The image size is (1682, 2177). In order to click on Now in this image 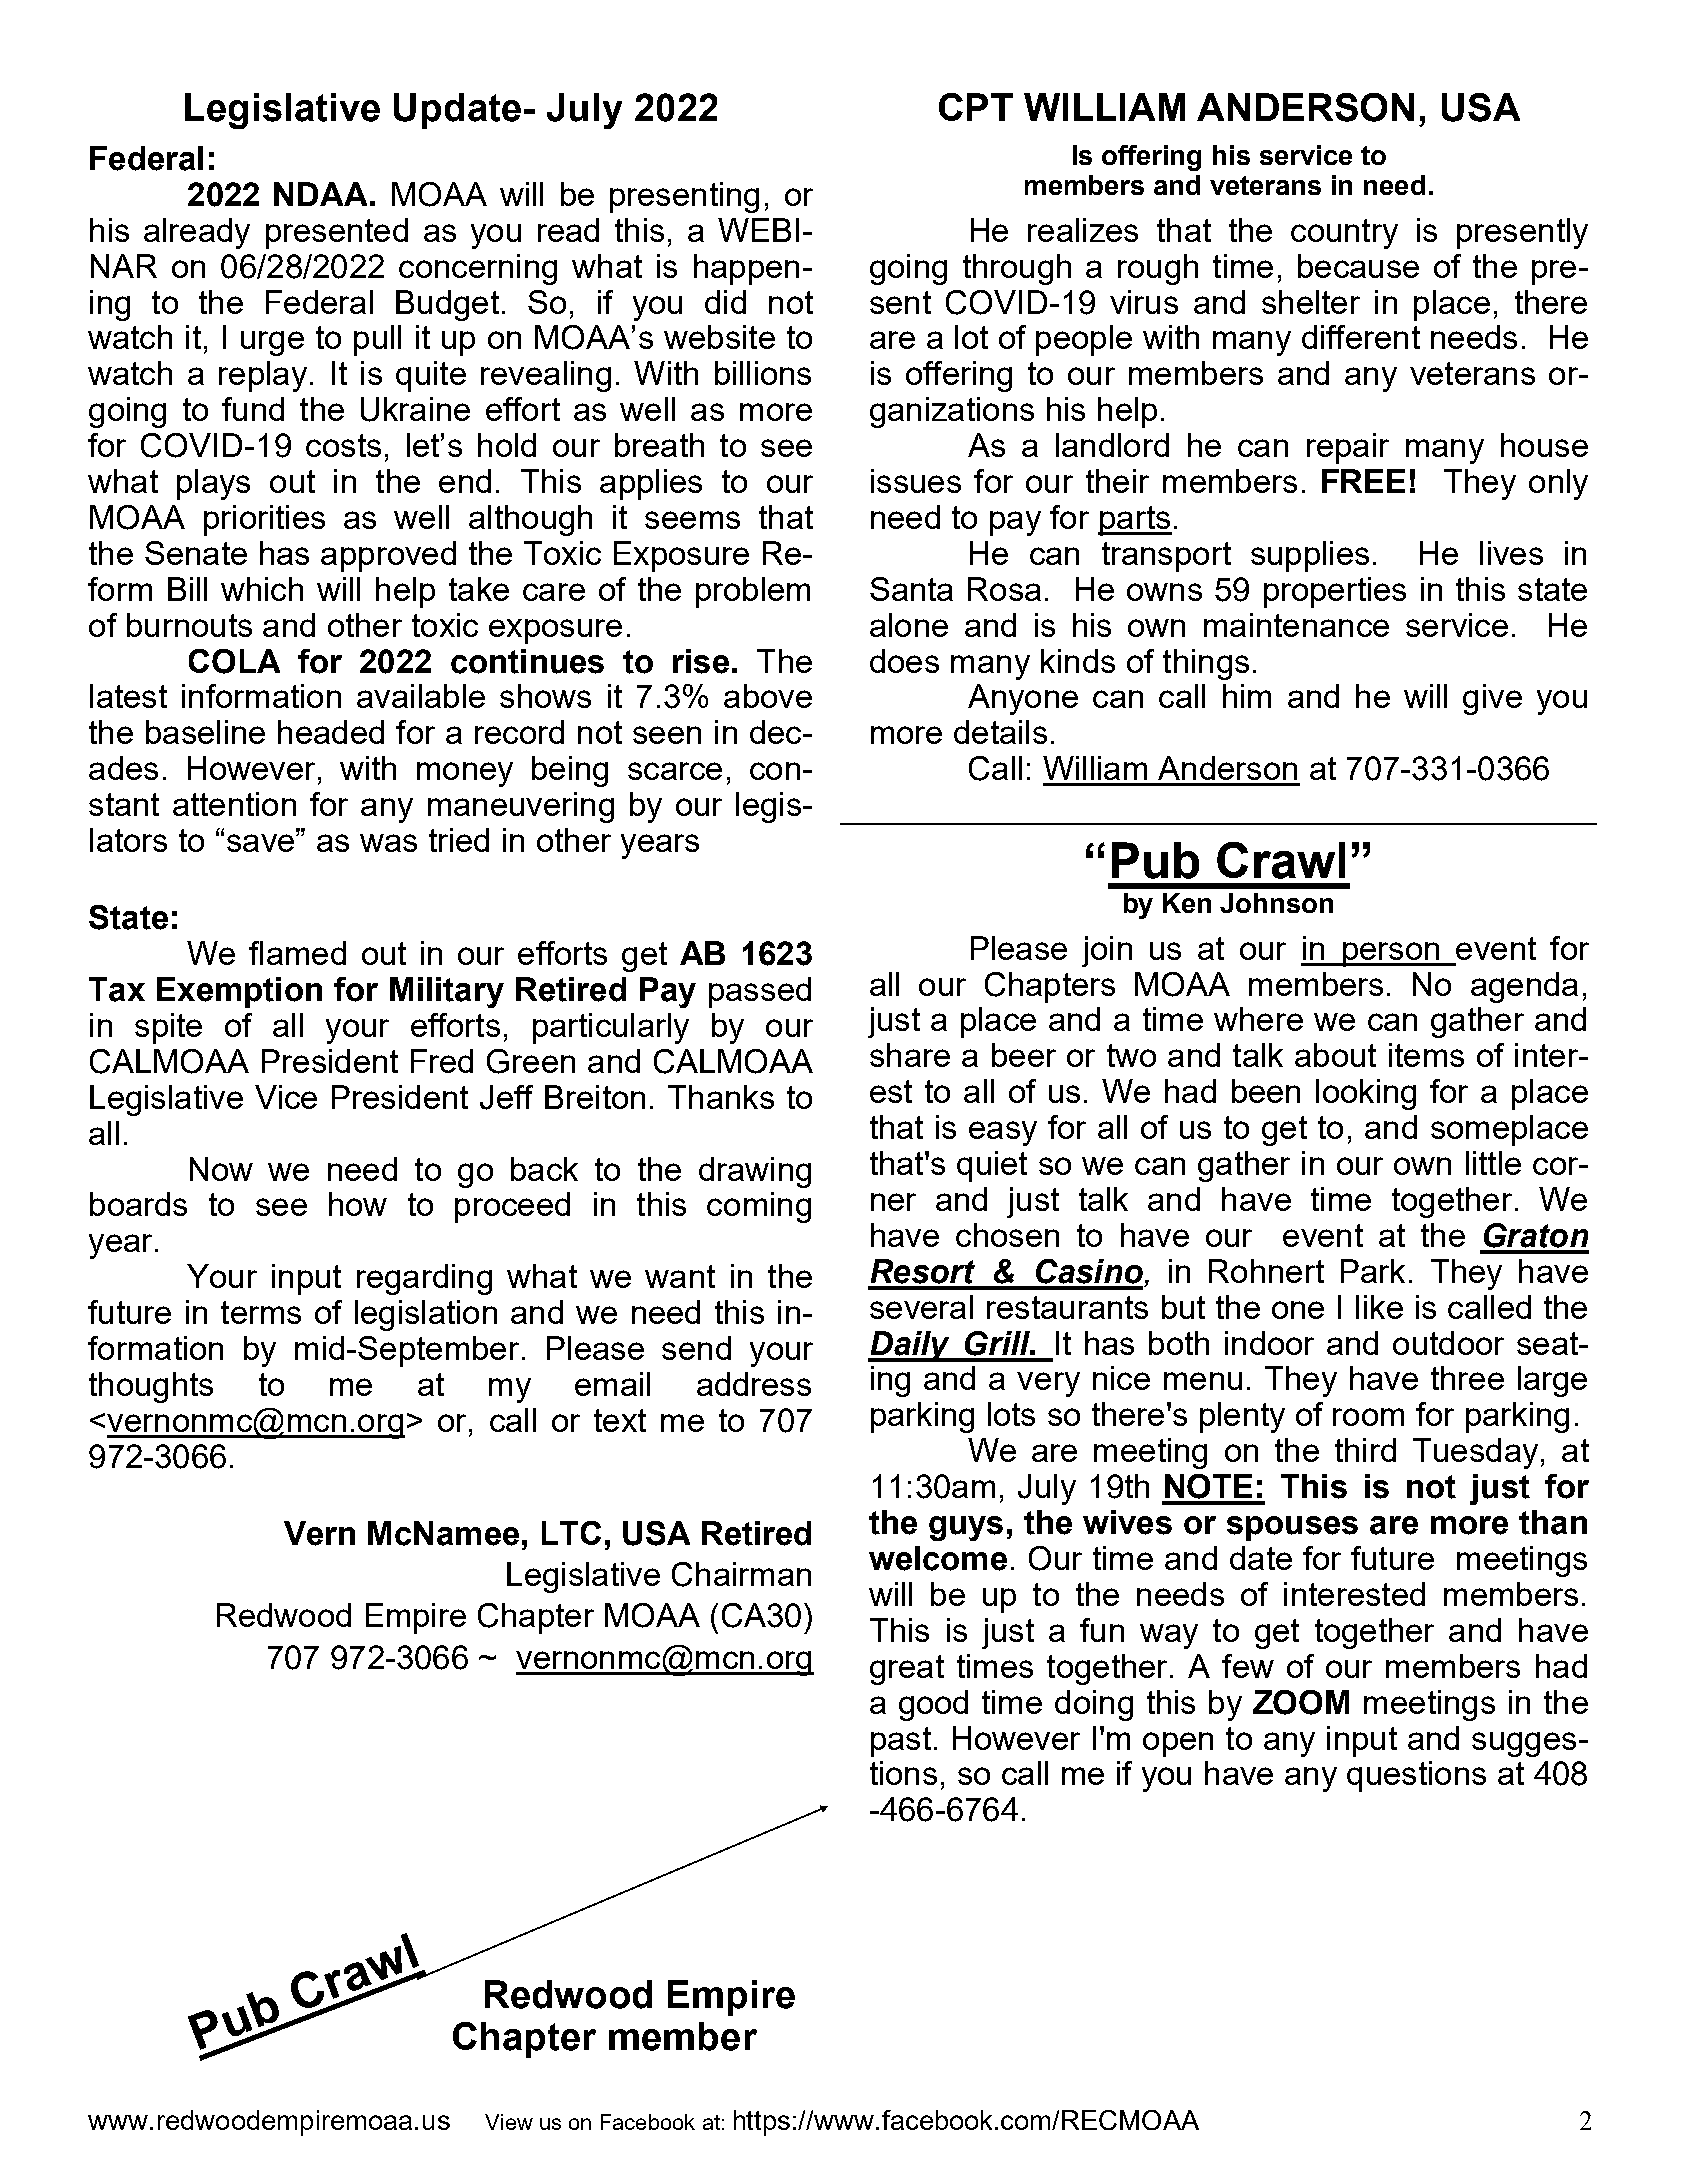, I will do `click(221, 1169)`.
